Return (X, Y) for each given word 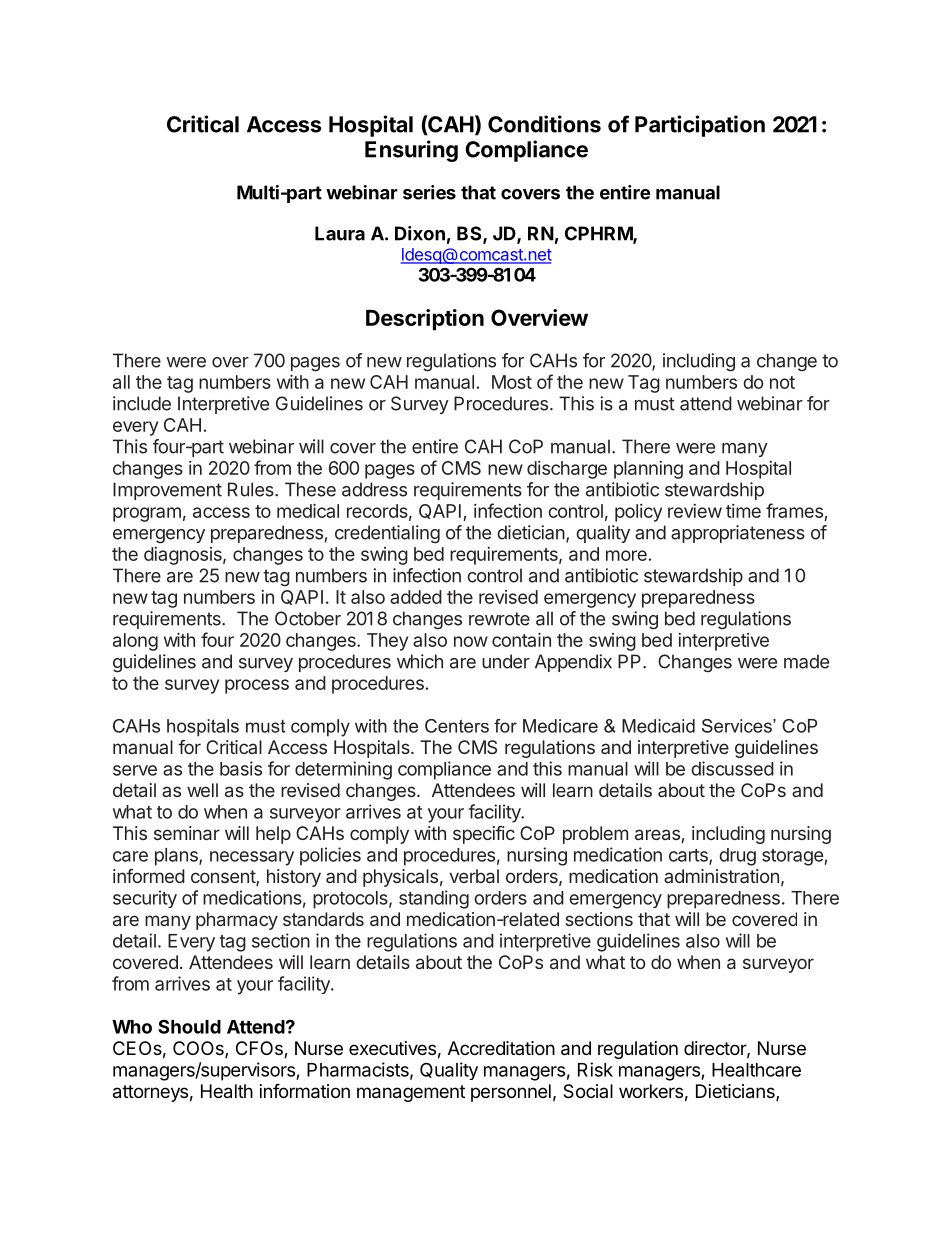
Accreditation (501, 1048)
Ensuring (411, 151)
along (135, 642)
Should (189, 1026)
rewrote (499, 619)
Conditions (544, 124)
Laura (340, 233)
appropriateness (738, 534)
